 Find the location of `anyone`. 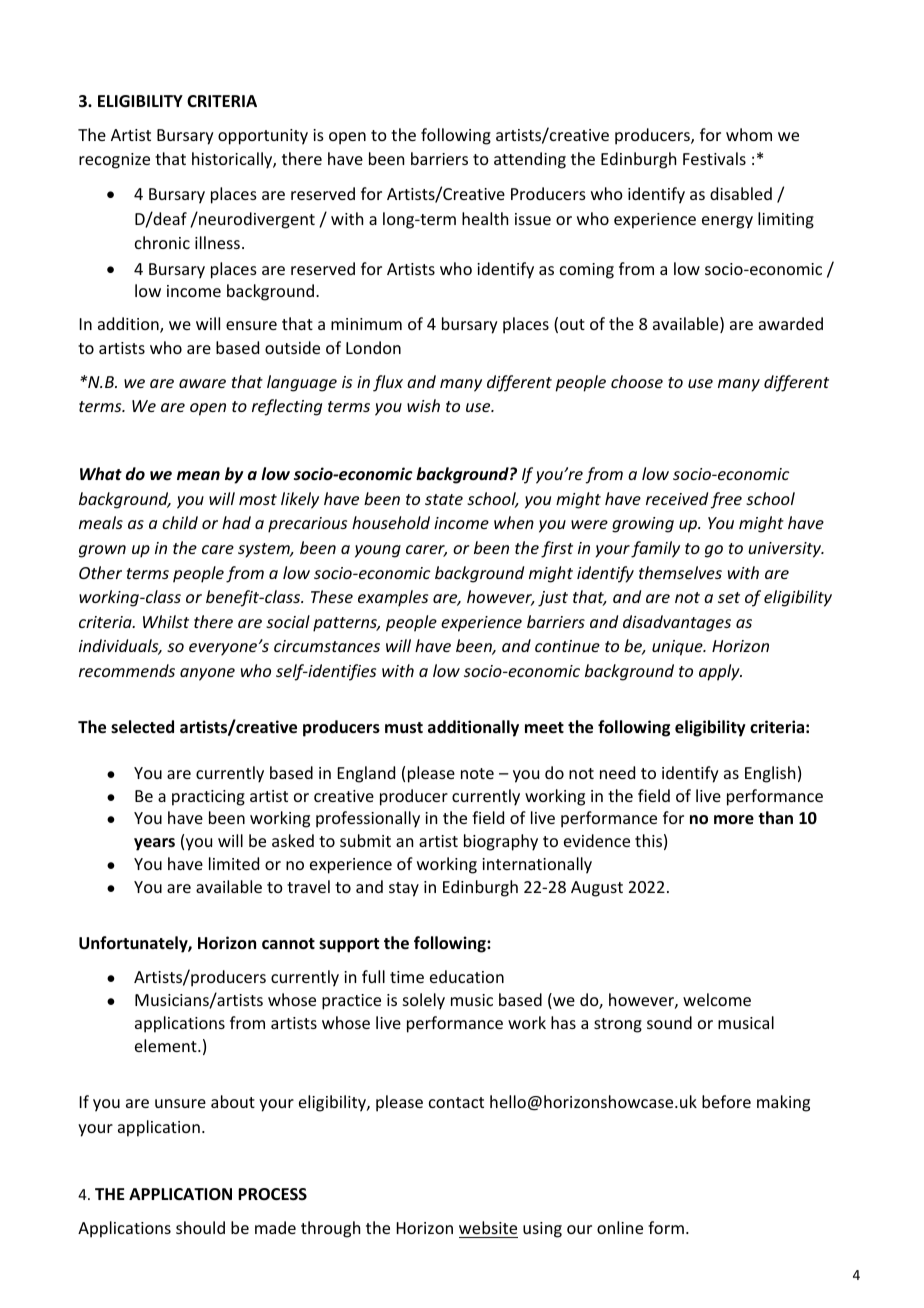

anyone is located at coordinates (207, 674).
